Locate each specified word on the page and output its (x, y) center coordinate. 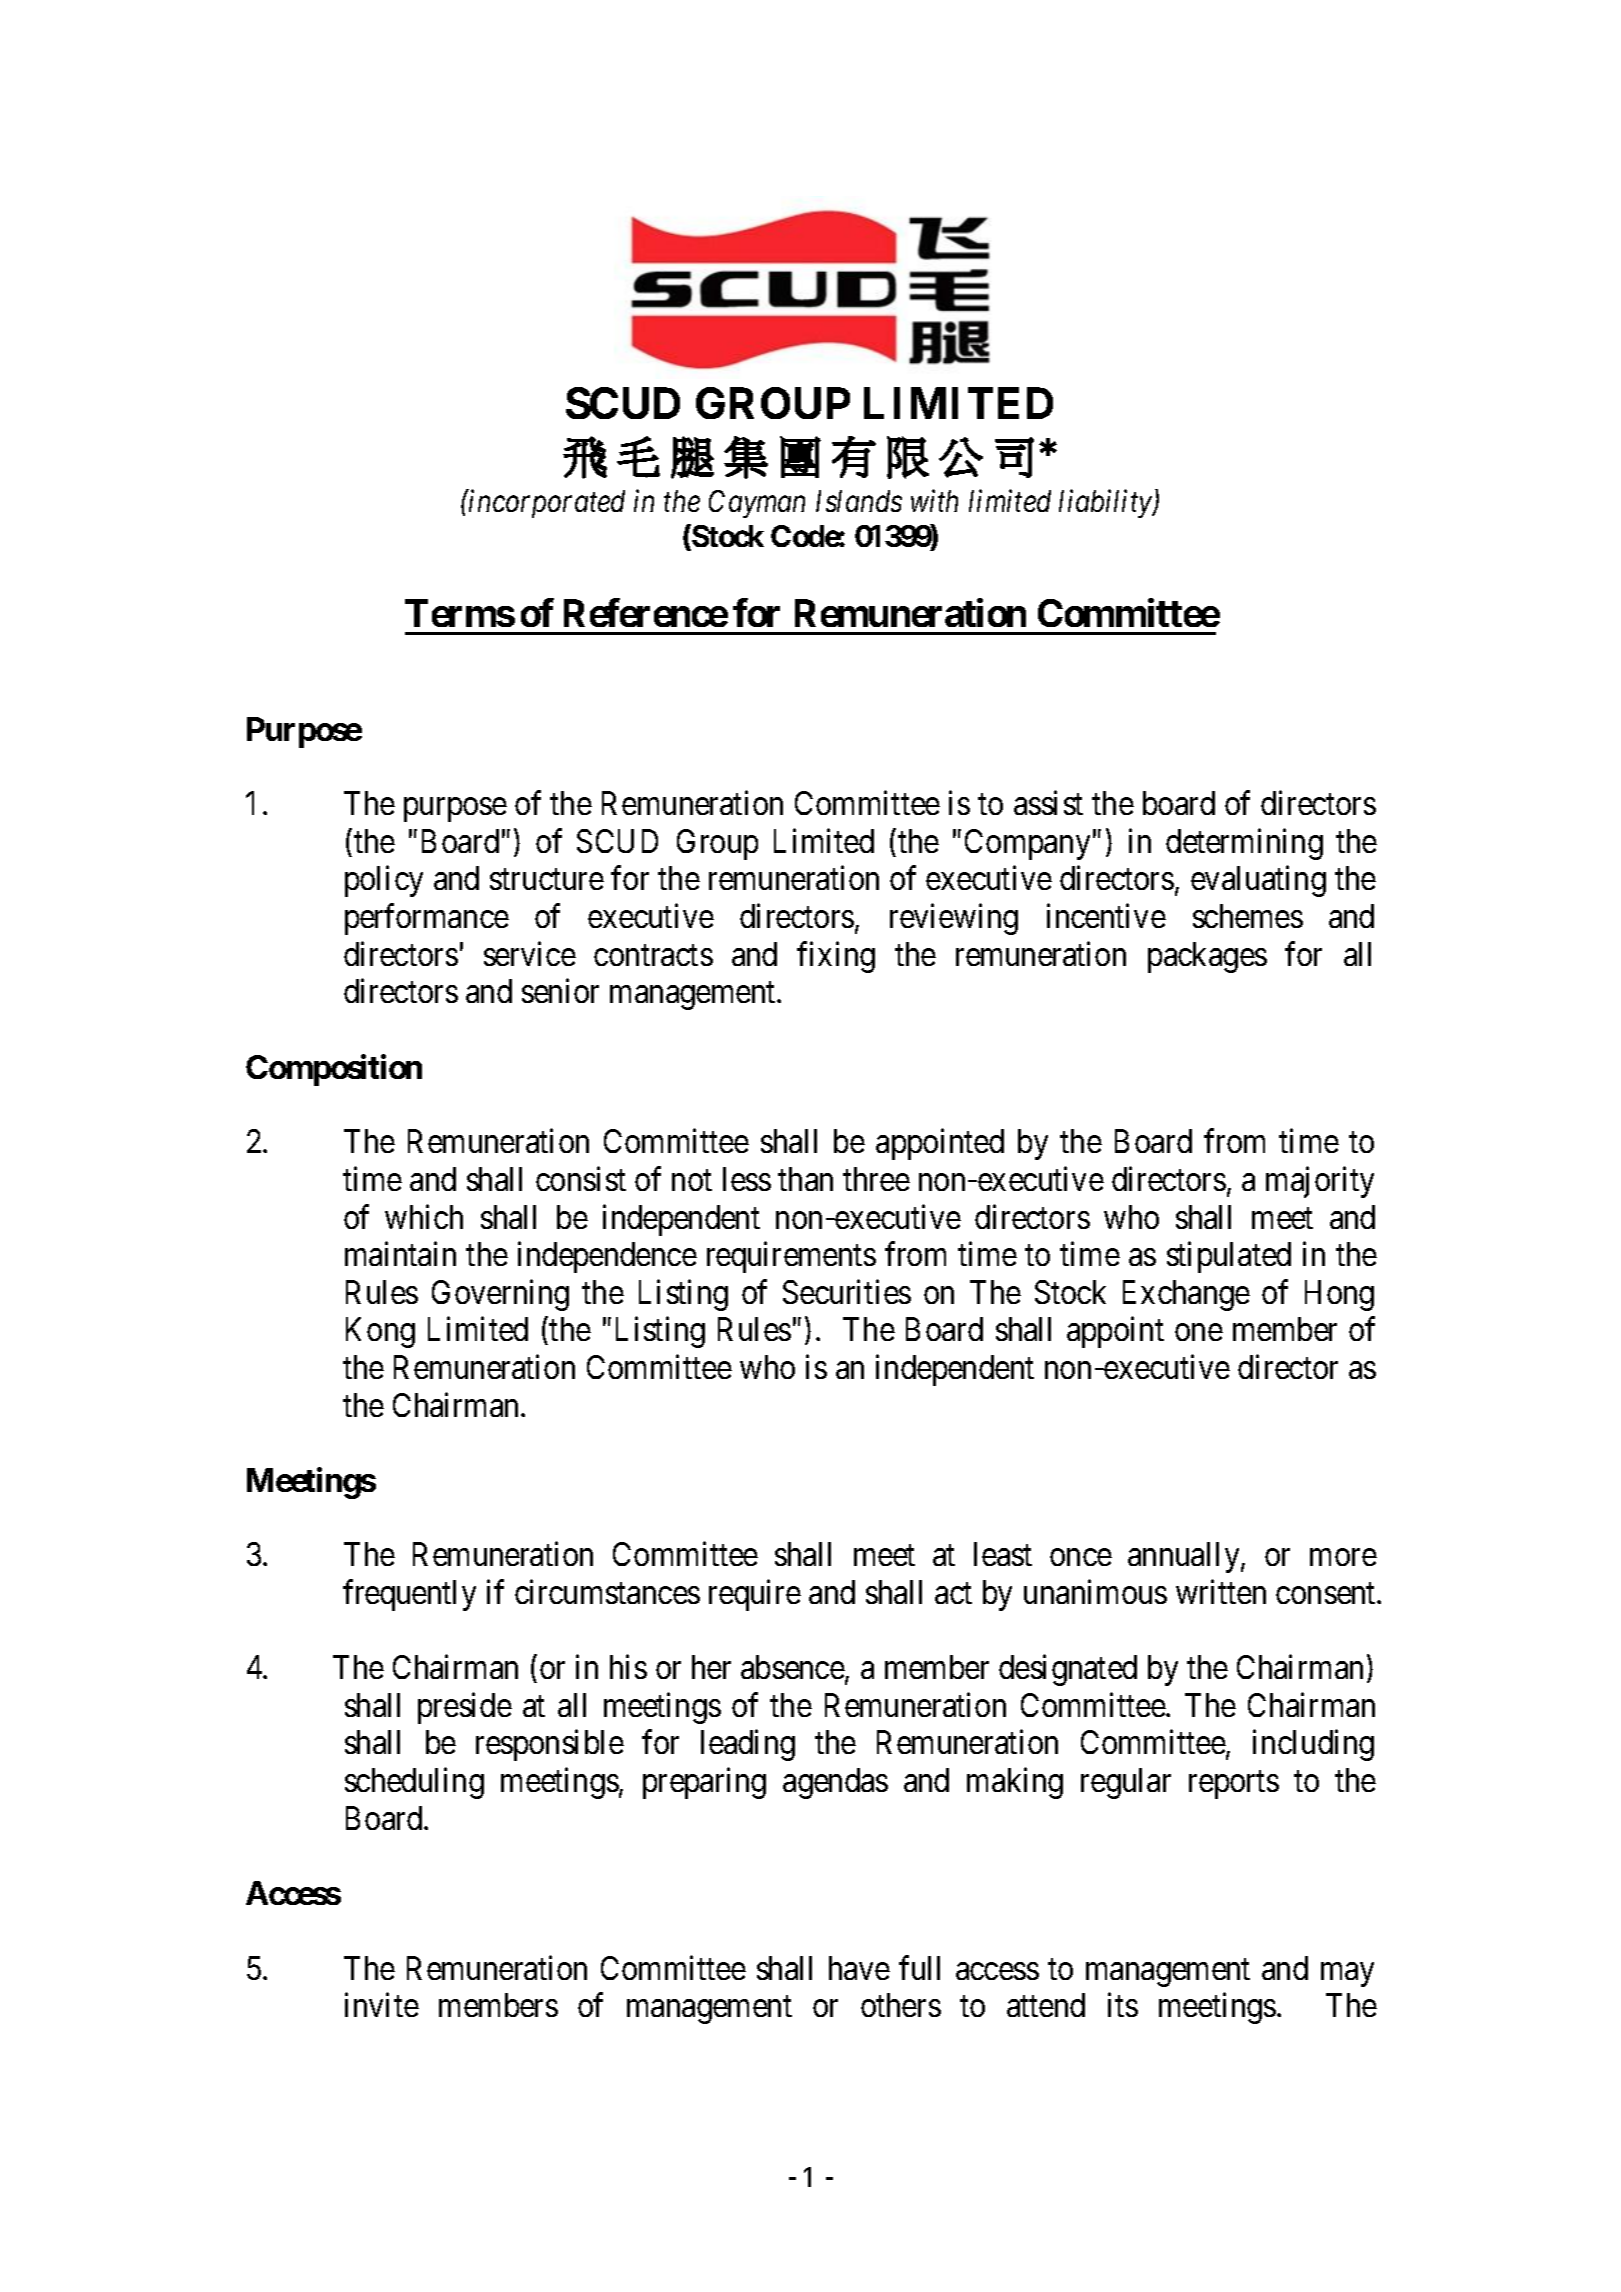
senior (560, 991)
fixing (836, 957)
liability (1106, 504)
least (1003, 1554)
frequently (409, 1595)
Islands (859, 501)
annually (1185, 1557)
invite (382, 2005)
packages (1207, 957)
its (1123, 2005)
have (859, 1968)
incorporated (547, 504)
